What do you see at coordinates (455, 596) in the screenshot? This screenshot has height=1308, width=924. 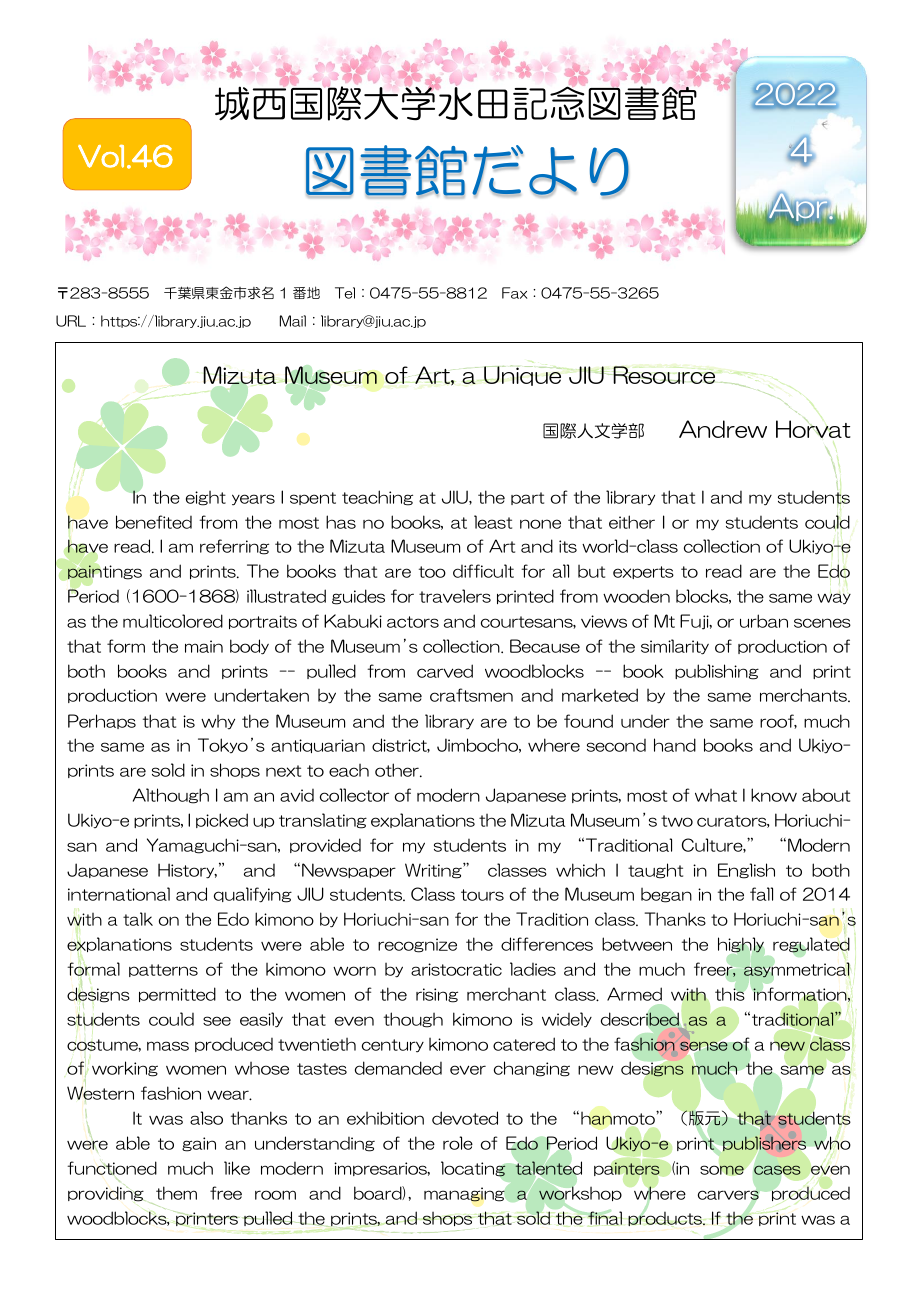 I see `travelers` at bounding box center [455, 596].
